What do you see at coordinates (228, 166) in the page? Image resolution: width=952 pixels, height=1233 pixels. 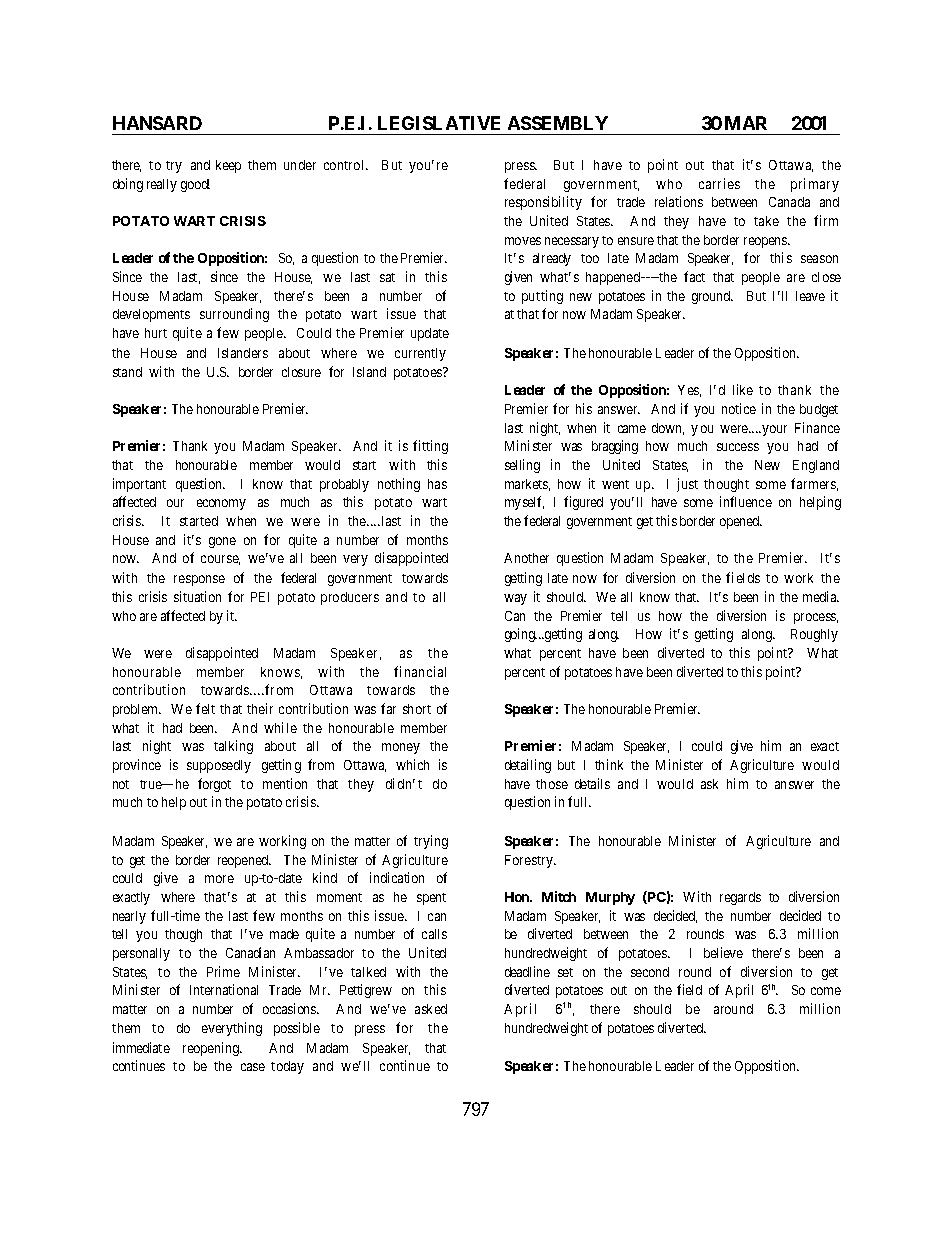 I see `keep` at bounding box center [228, 166].
